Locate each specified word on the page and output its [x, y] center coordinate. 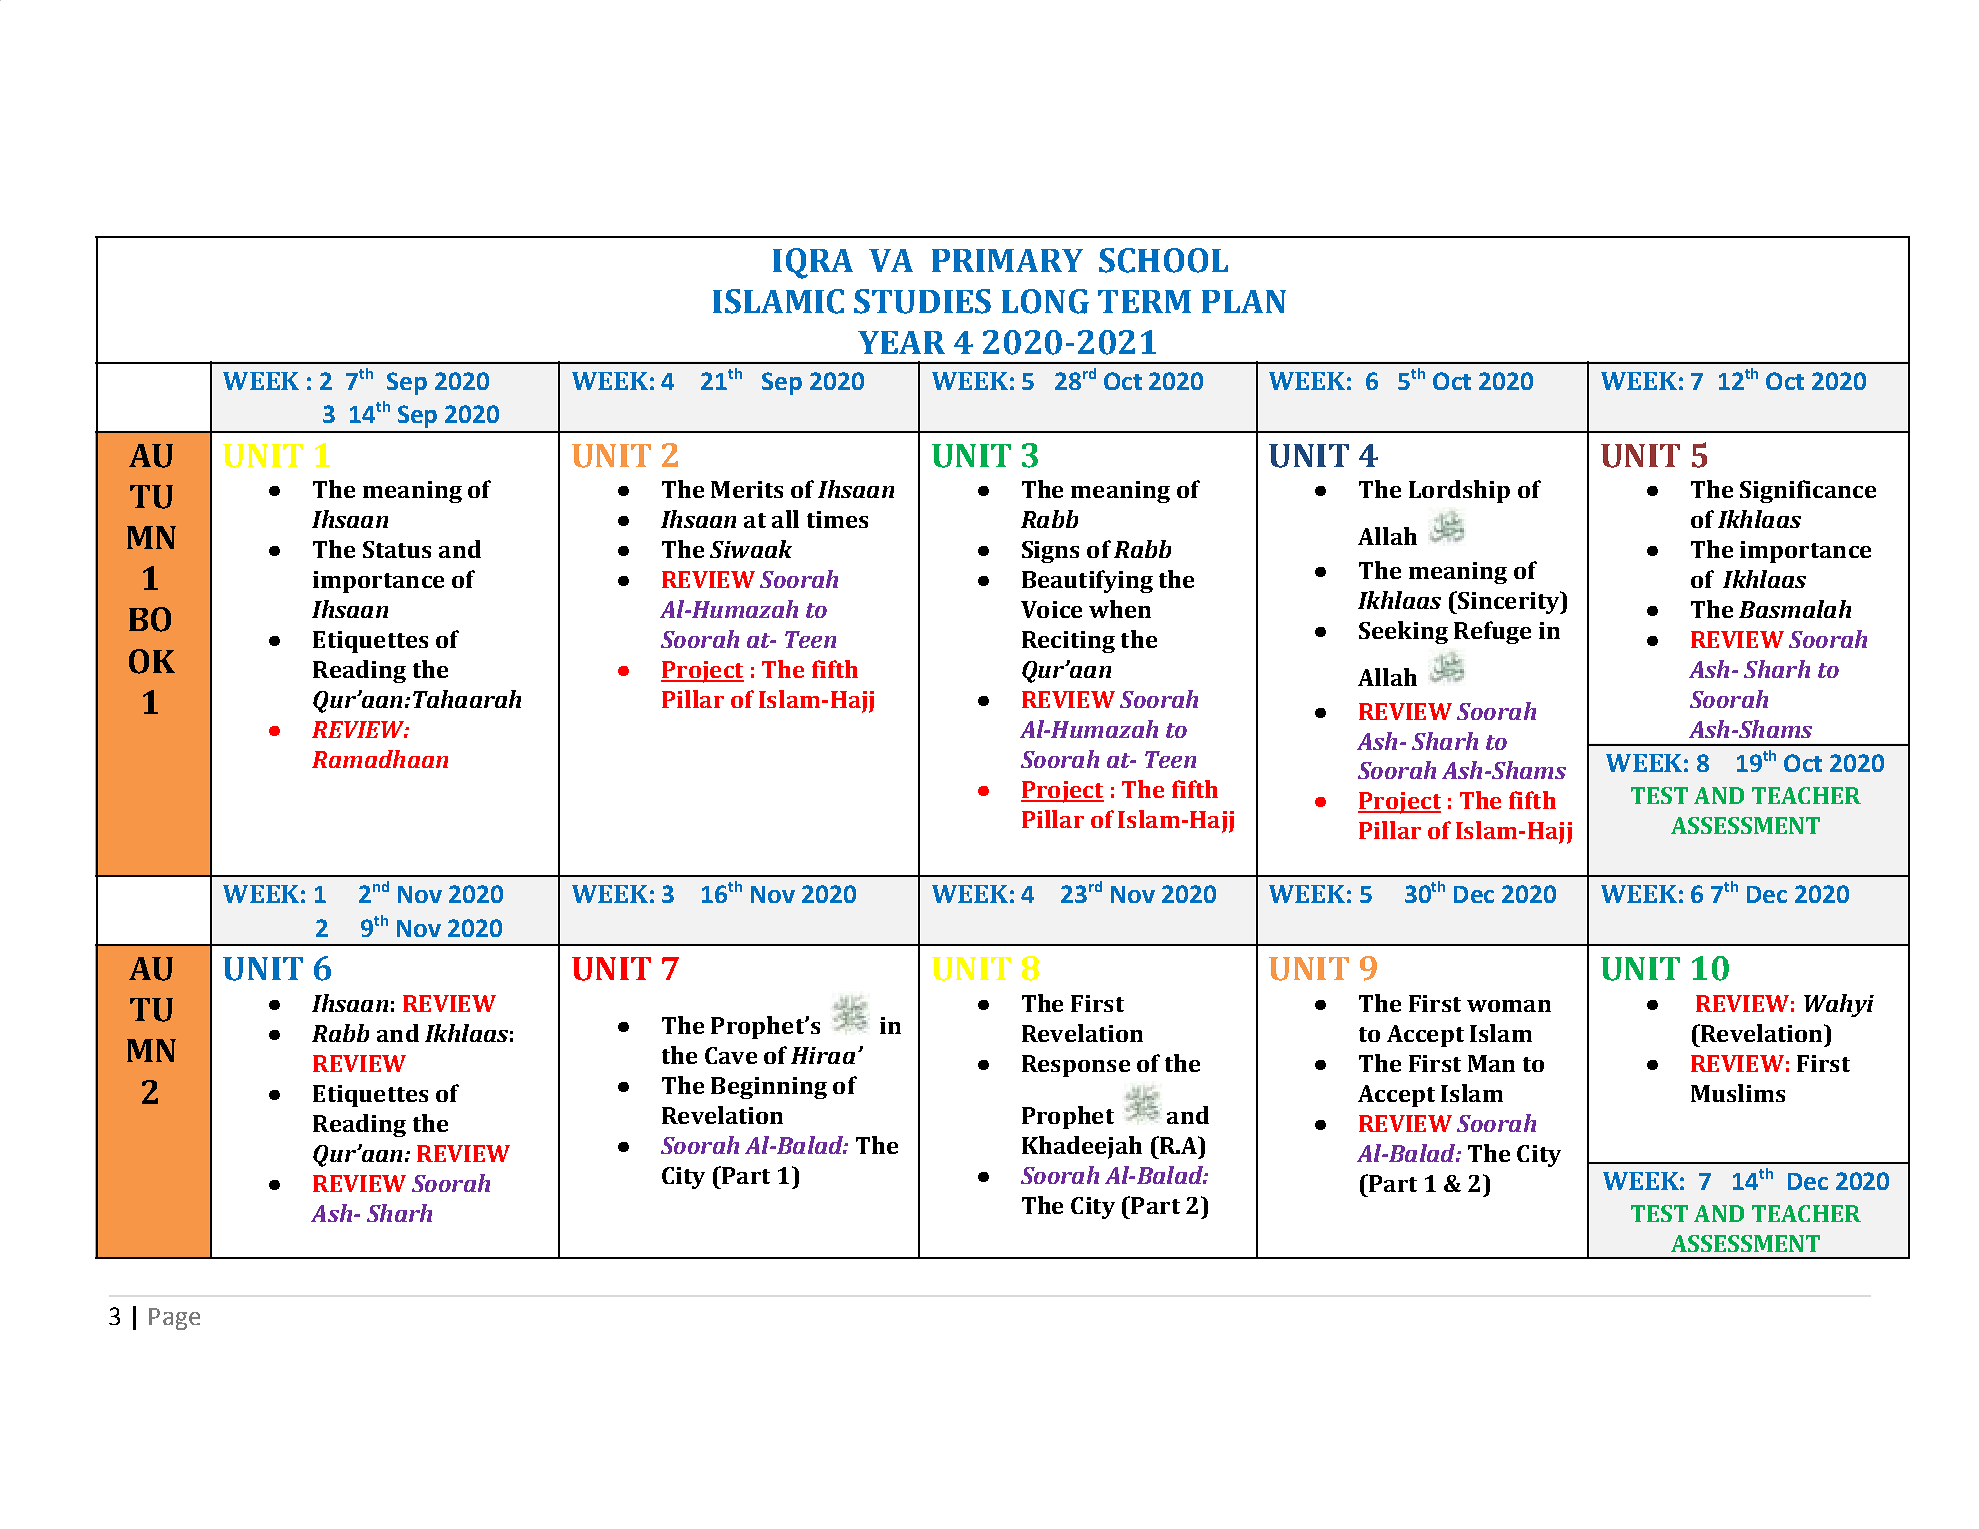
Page [174, 1319]
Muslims [1738, 1093]
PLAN [1244, 301]
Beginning [769, 1088]
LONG [1045, 301]
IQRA [813, 263]
